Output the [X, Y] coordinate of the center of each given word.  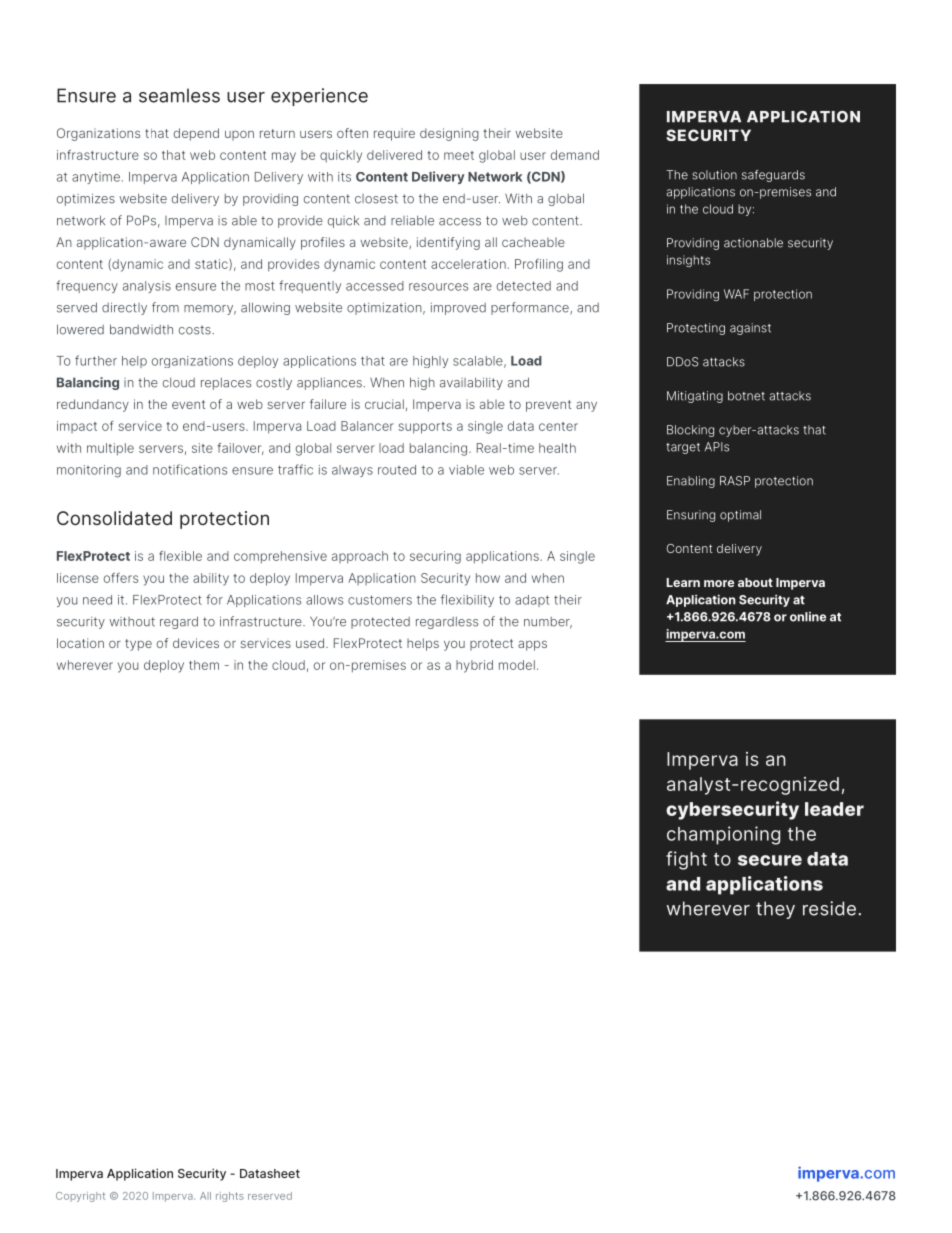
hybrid [474, 666]
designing [449, 134]
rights [230, 1197]
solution [714, 175]
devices [196, 643]
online [808, 617]
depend [196, 134]
